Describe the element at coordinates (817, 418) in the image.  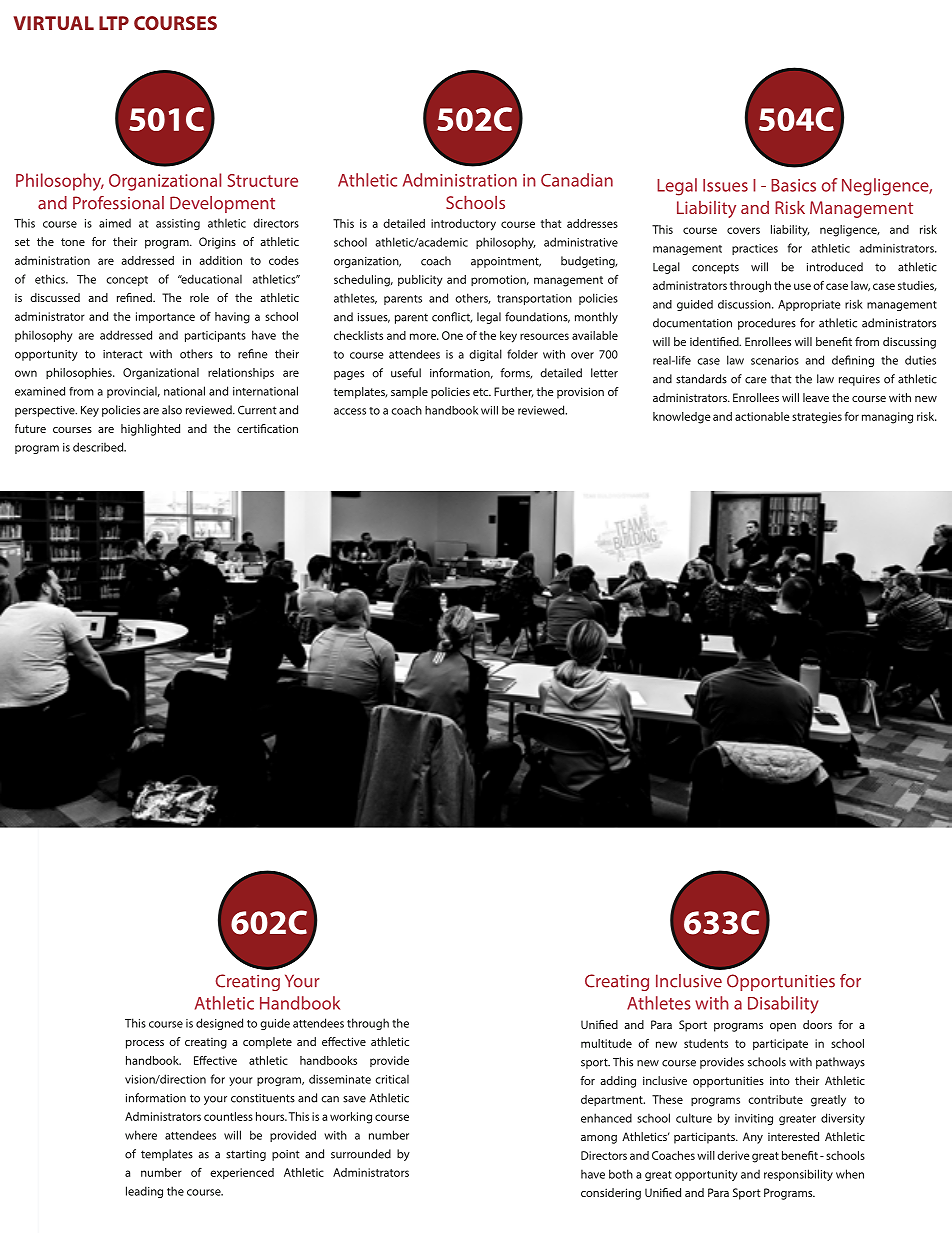
I see `strategies` at that location.
